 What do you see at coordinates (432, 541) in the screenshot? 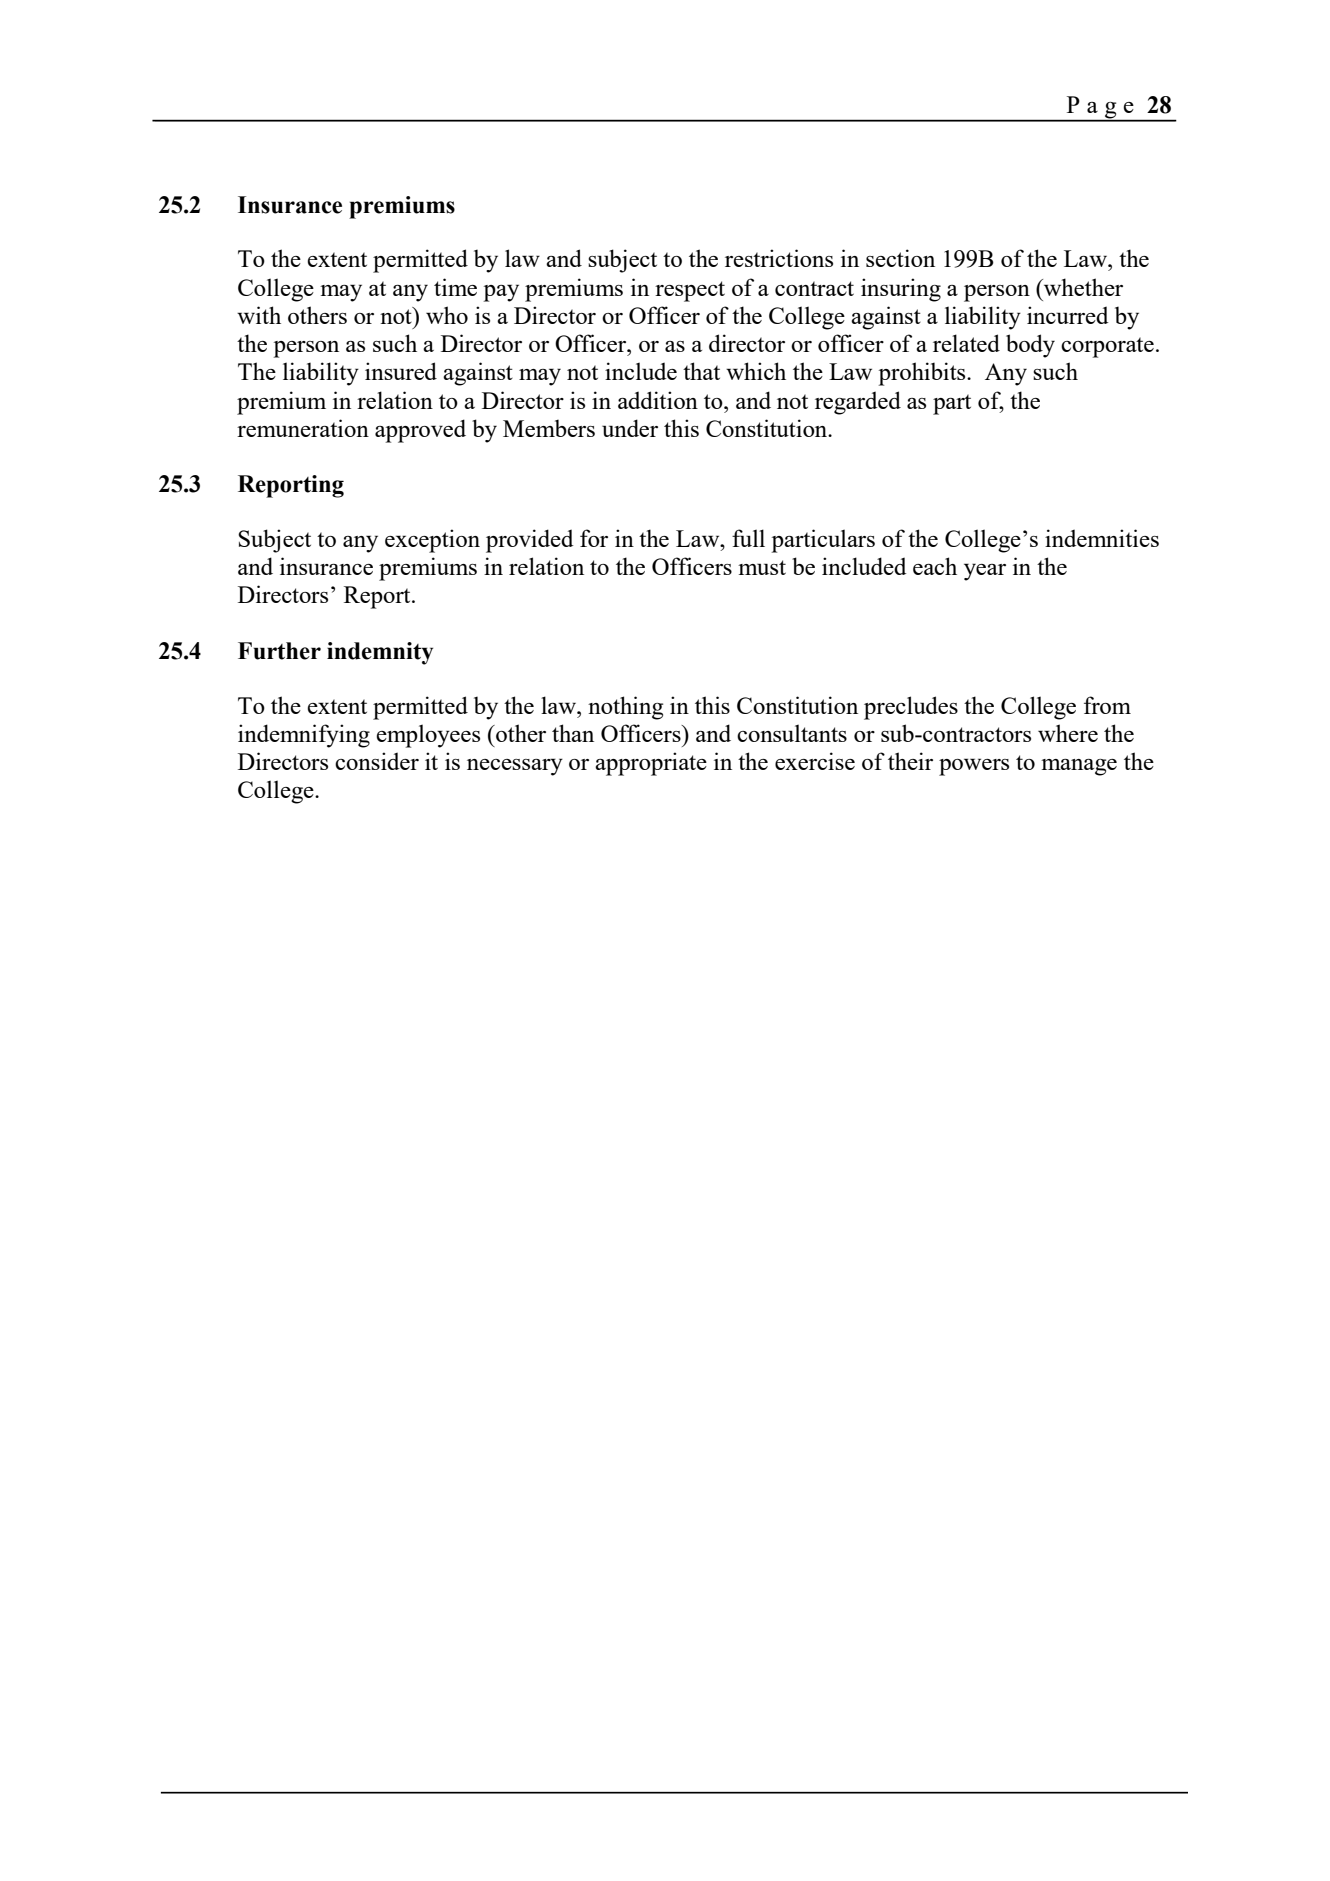
I see `exception` at bounding box center [432, 541].
